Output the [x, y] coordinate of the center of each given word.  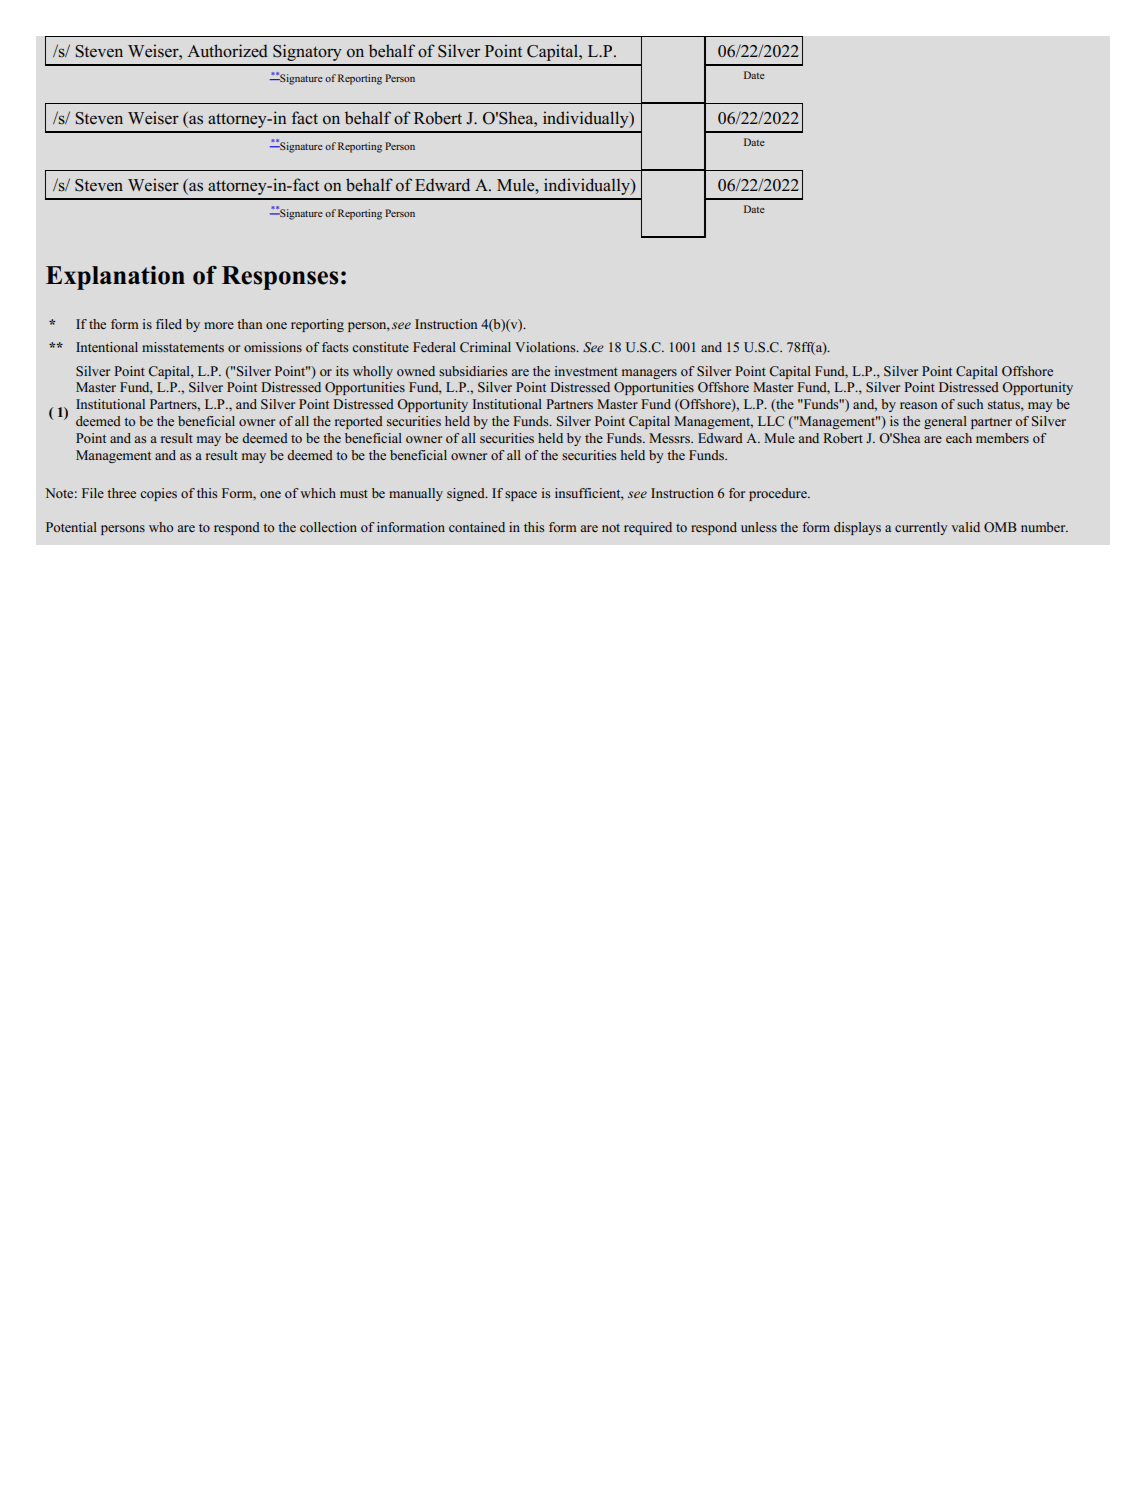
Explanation [115, 278]
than [249, 324]
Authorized [227, 51]
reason [918, 405]
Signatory [307, 52]
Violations [546, 347]
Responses [280, 278]
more [219, 325]
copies [158, 494]
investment [586, 371]
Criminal [485, 347]
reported [359, 422]
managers [649, 374]
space [521, 496]
